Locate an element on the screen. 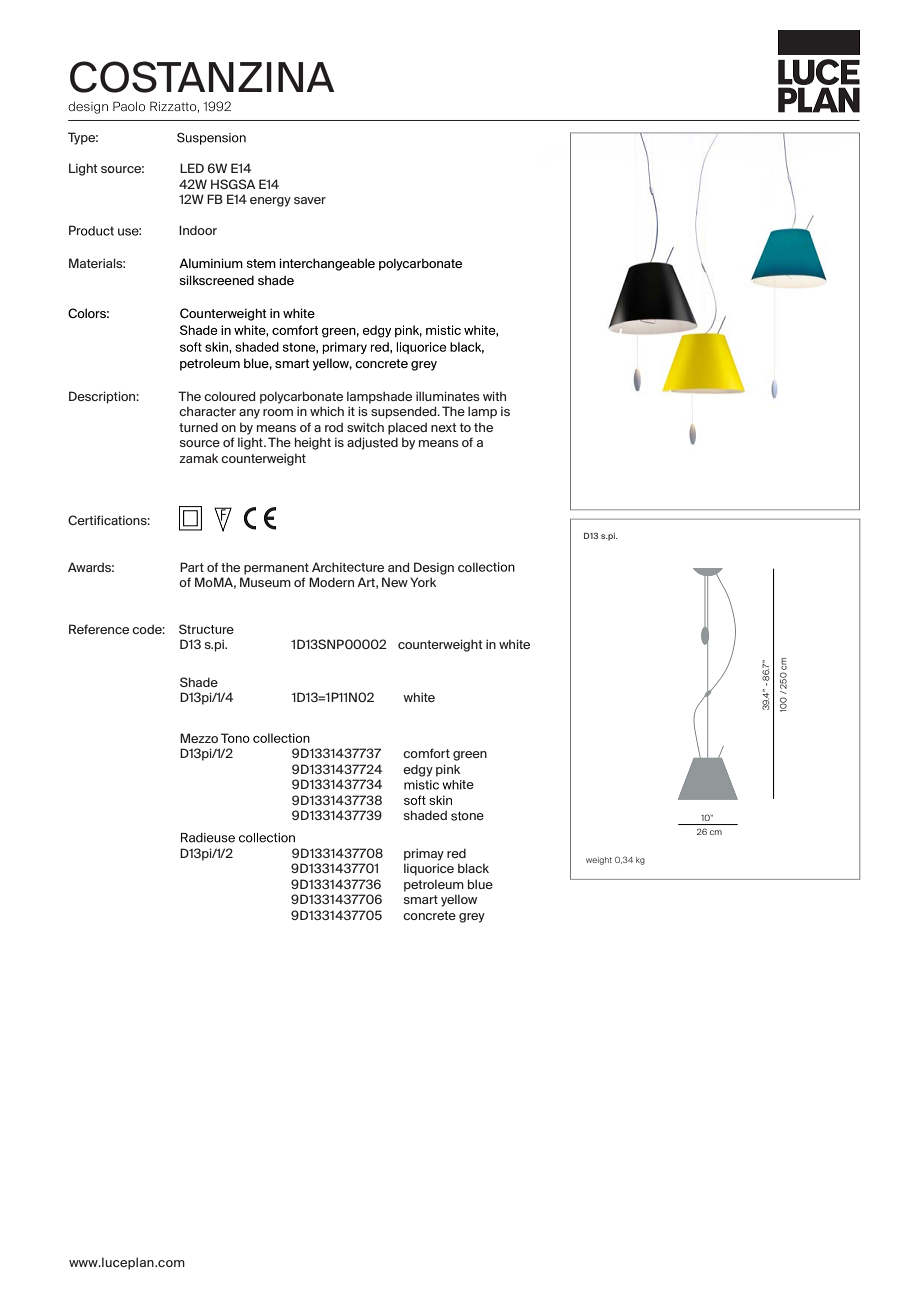 The height and width of the screenshot is (1308, 924). liquorice is located at coordinates (429, 869).
